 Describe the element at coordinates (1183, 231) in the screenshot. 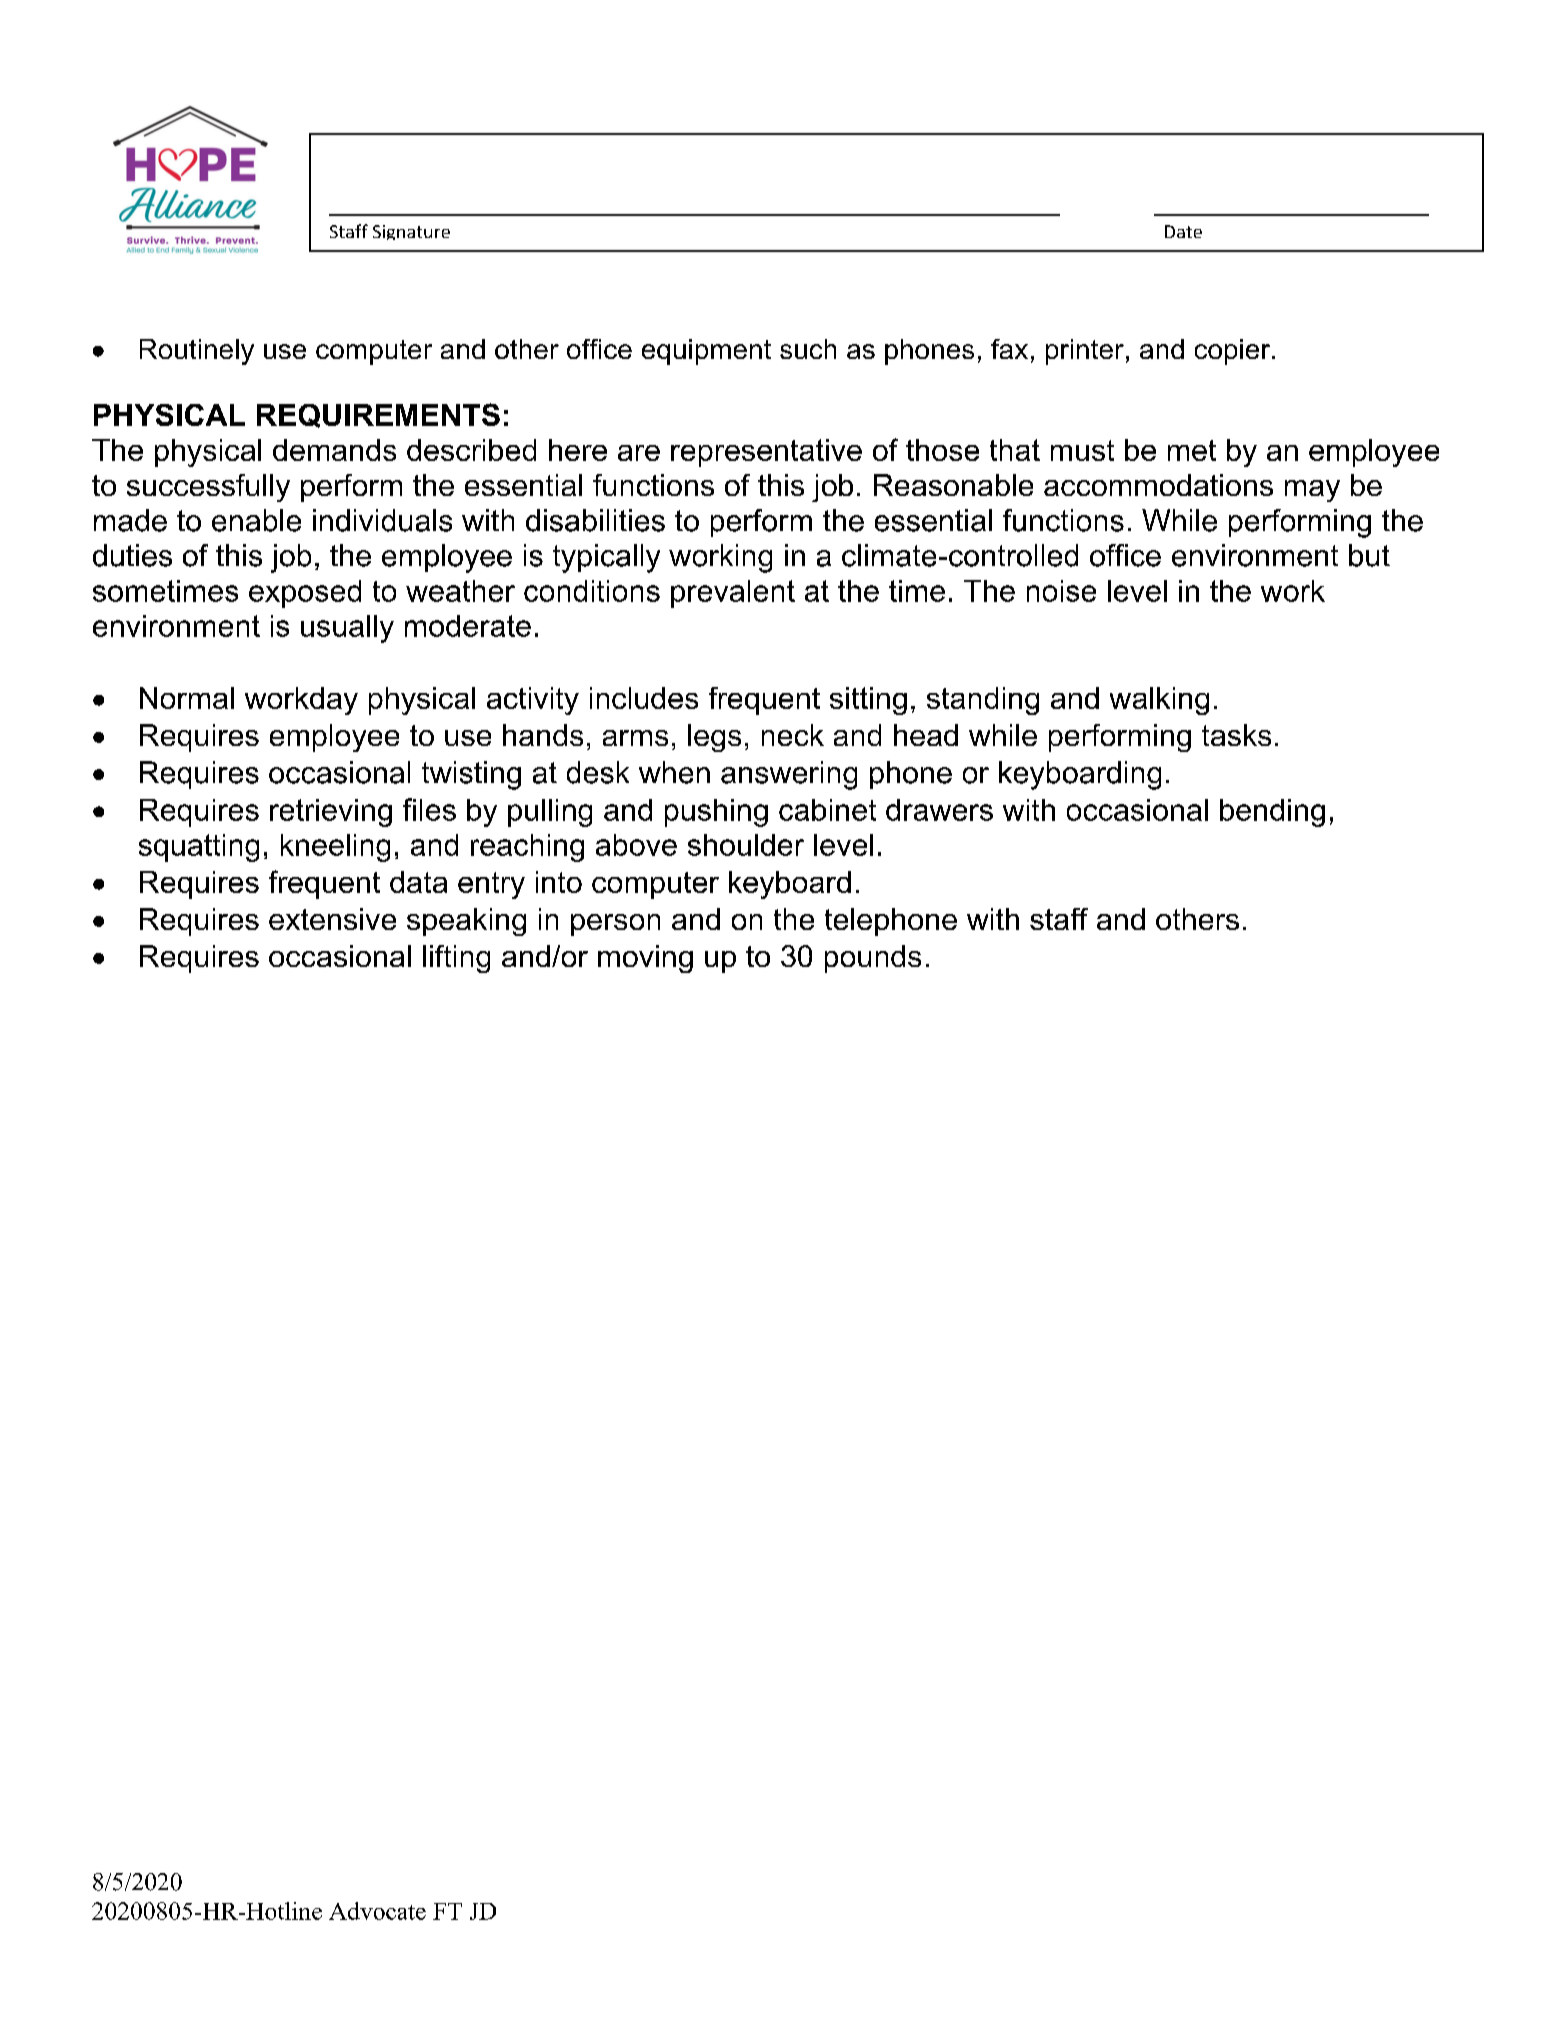

I see `Date` at that location.
